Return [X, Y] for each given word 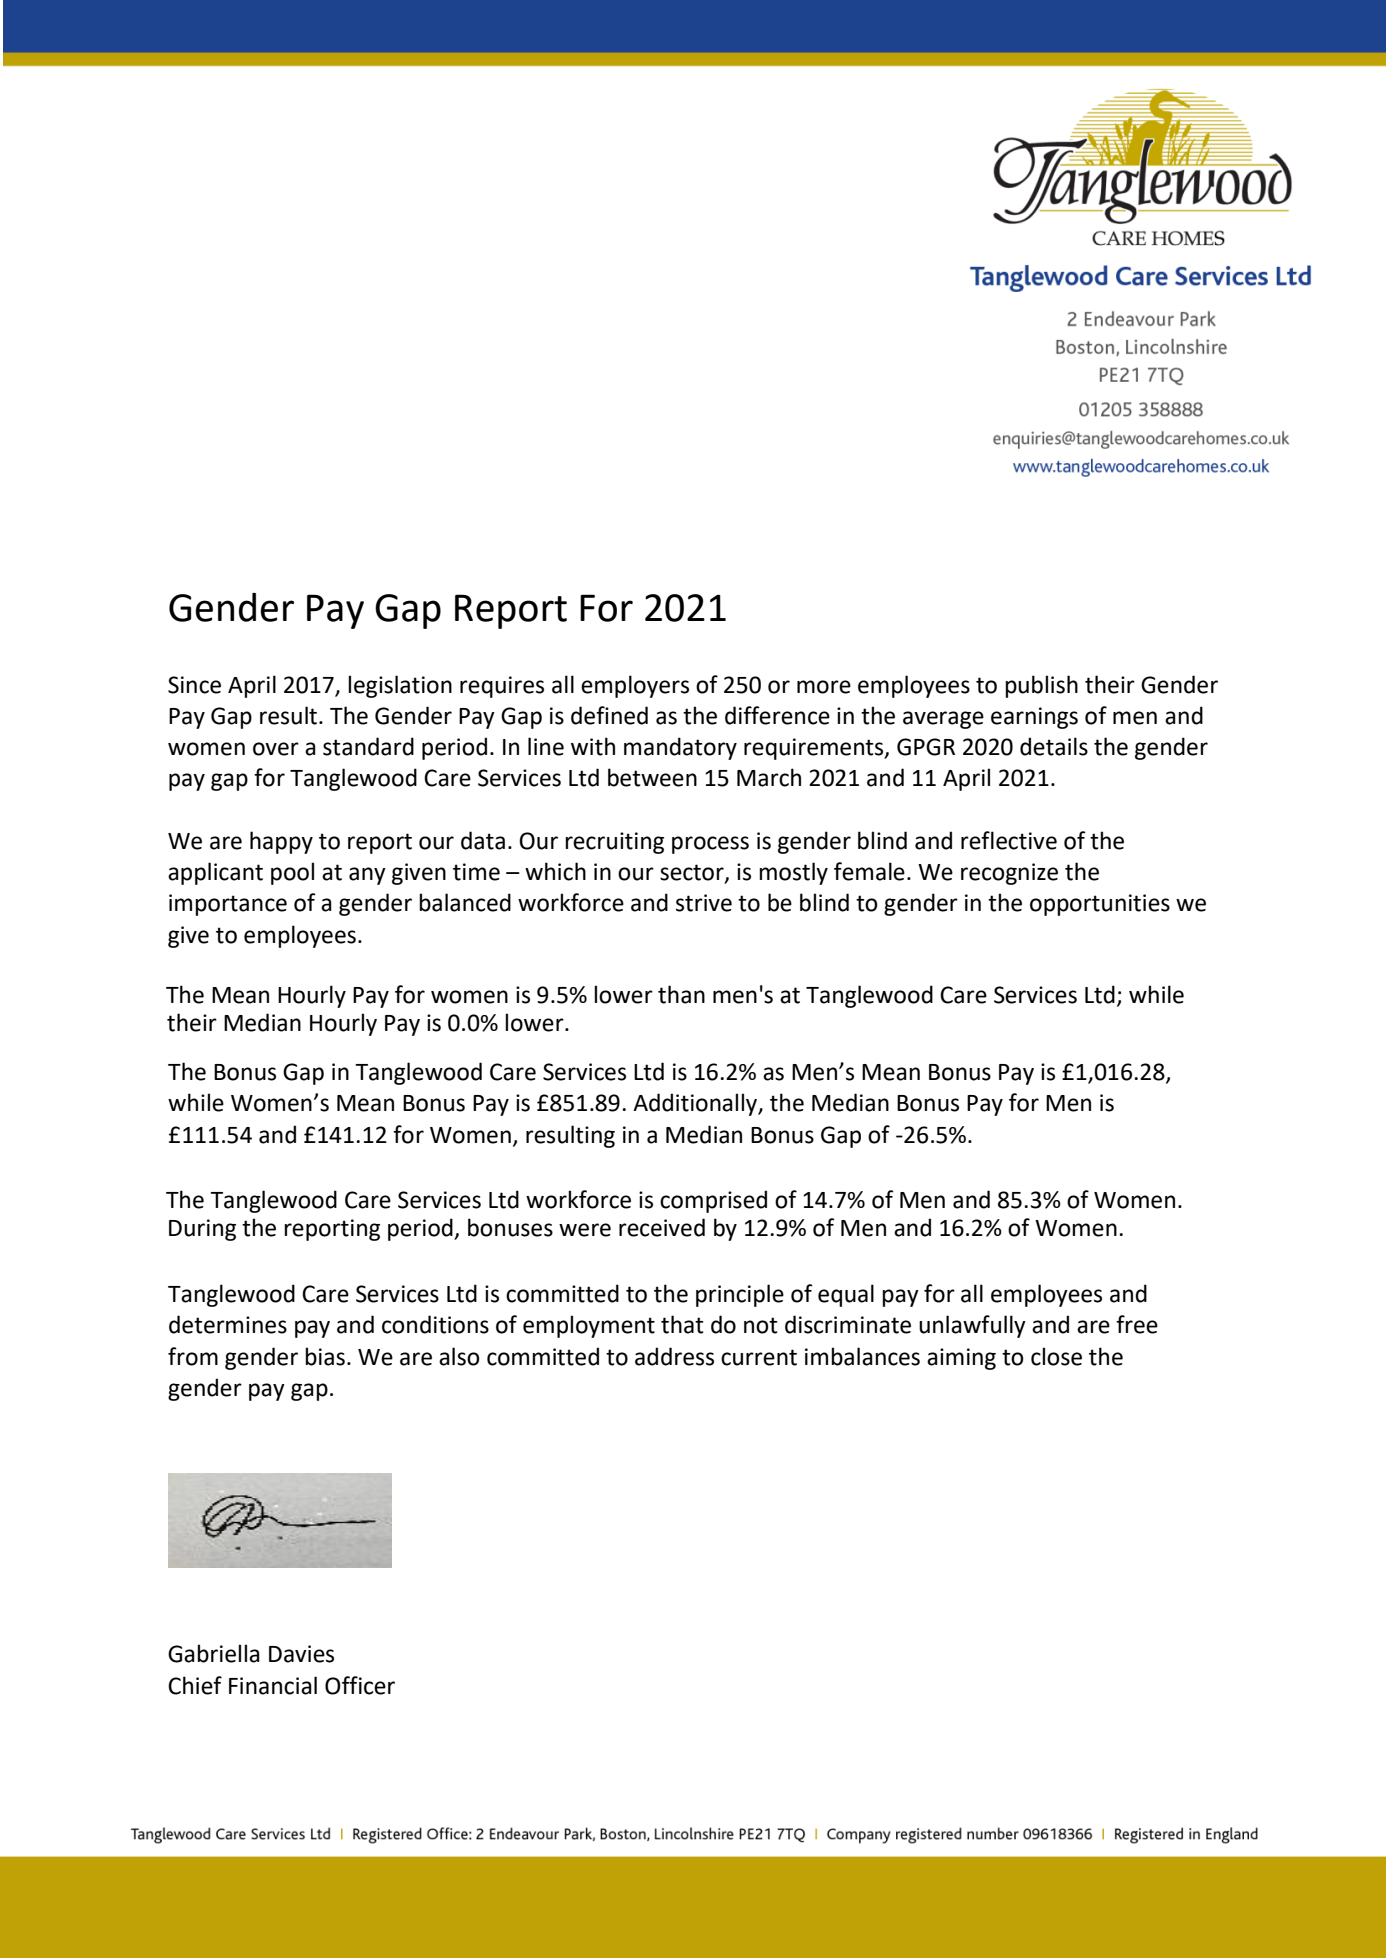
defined [609, 715]
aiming [961, 1359]
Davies [301, 1654]
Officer [360, 1685]
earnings [1034, 718]
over [276, 749]
